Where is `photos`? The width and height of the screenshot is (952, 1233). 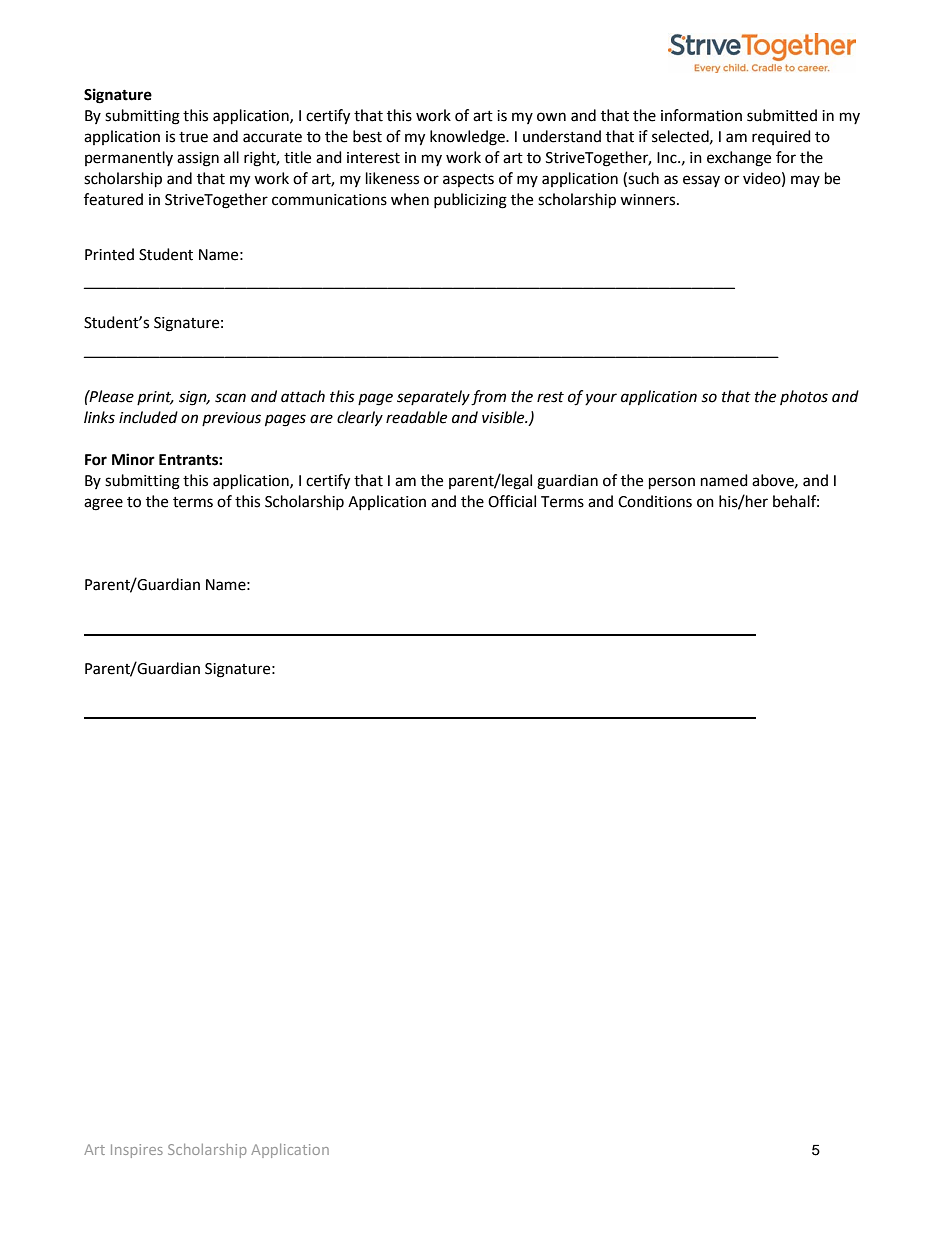 photos is located at coordinates (804, 397).
